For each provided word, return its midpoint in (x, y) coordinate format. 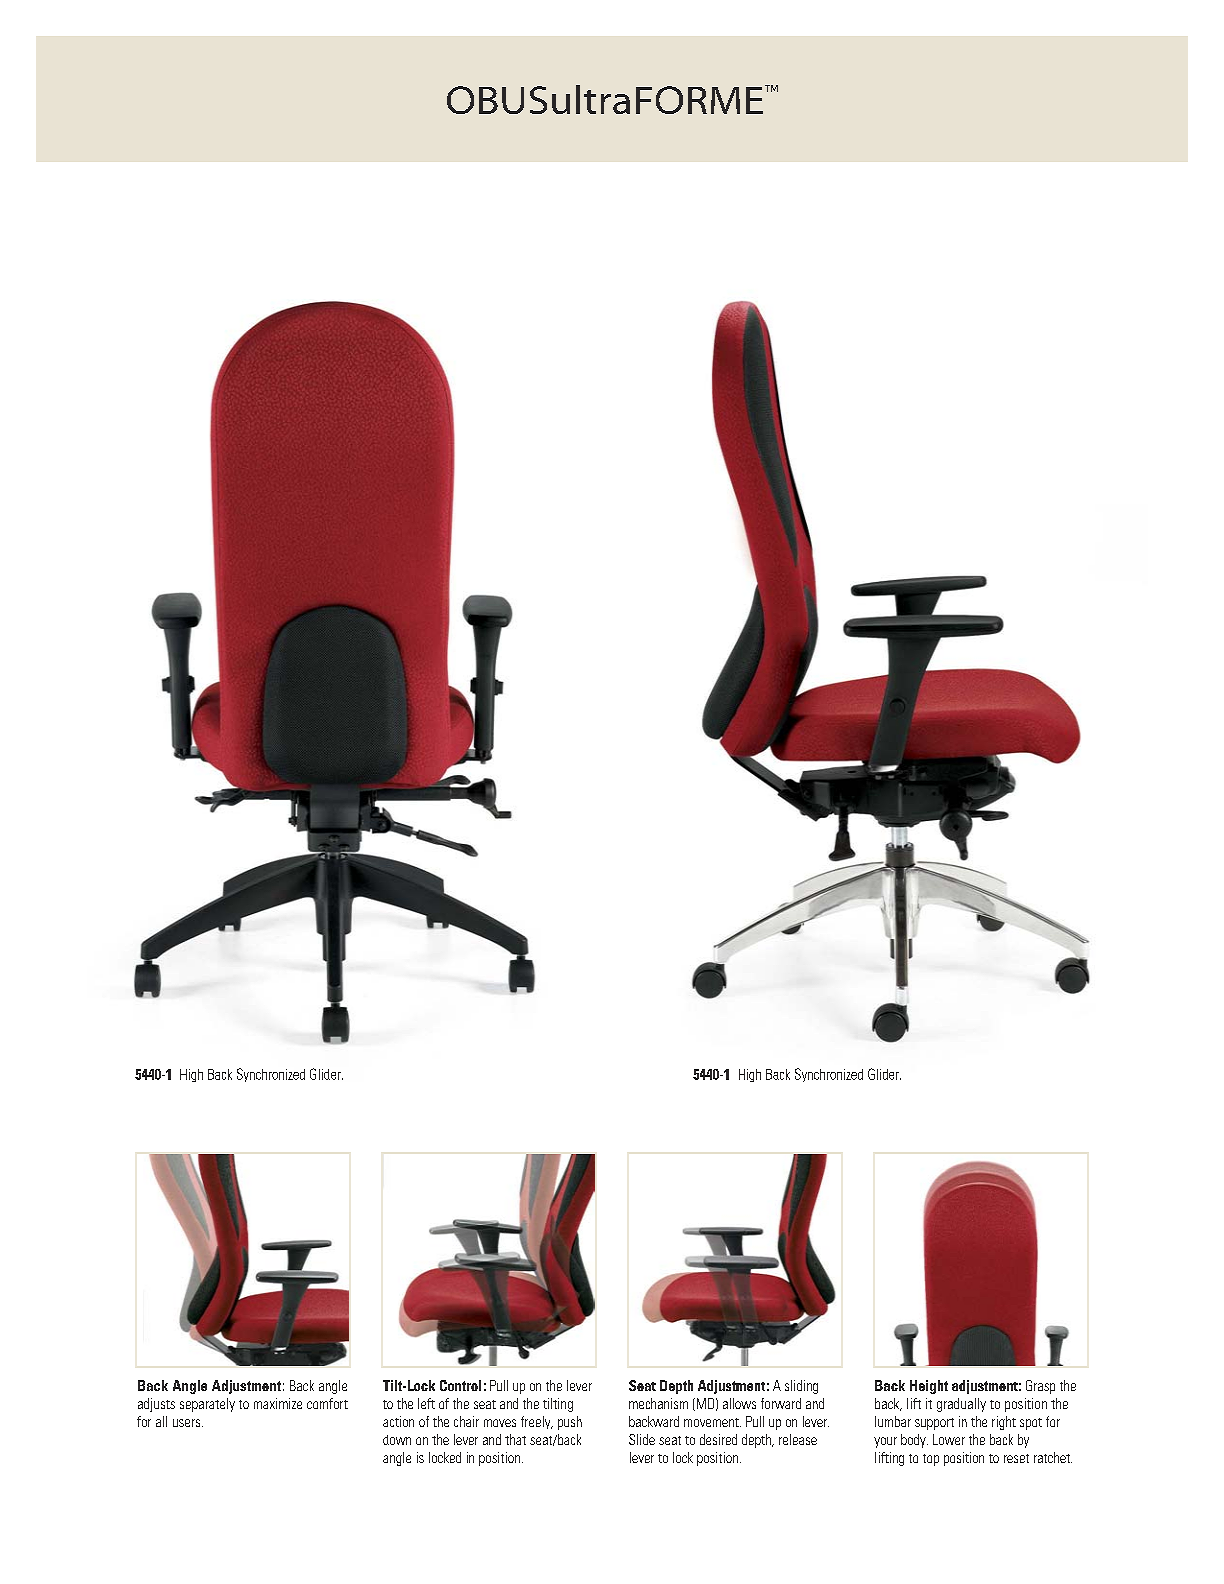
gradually (961, 1405)
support (934, 1424)
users (188, 1423)
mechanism (658, 1403)
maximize (278, 1403)
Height (929, 1387)
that (515, 1439)
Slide (642, 1439)
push (570, 1423)
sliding (801, 1387)
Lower (949, 1439)
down (397, 1440)
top (931, 1460)
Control (460, 1385)
